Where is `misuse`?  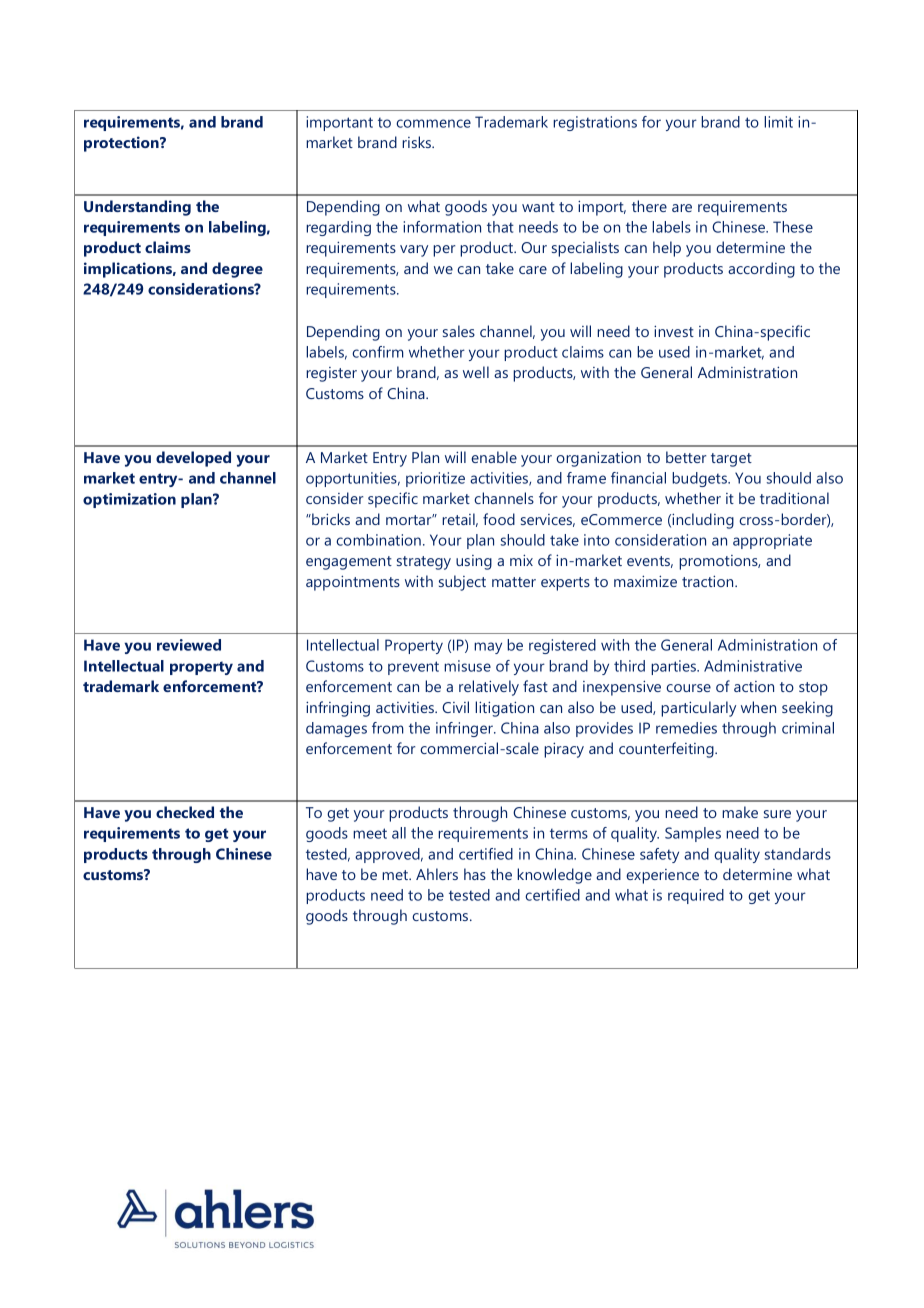
misuse is located at coordinates (467, 666).
